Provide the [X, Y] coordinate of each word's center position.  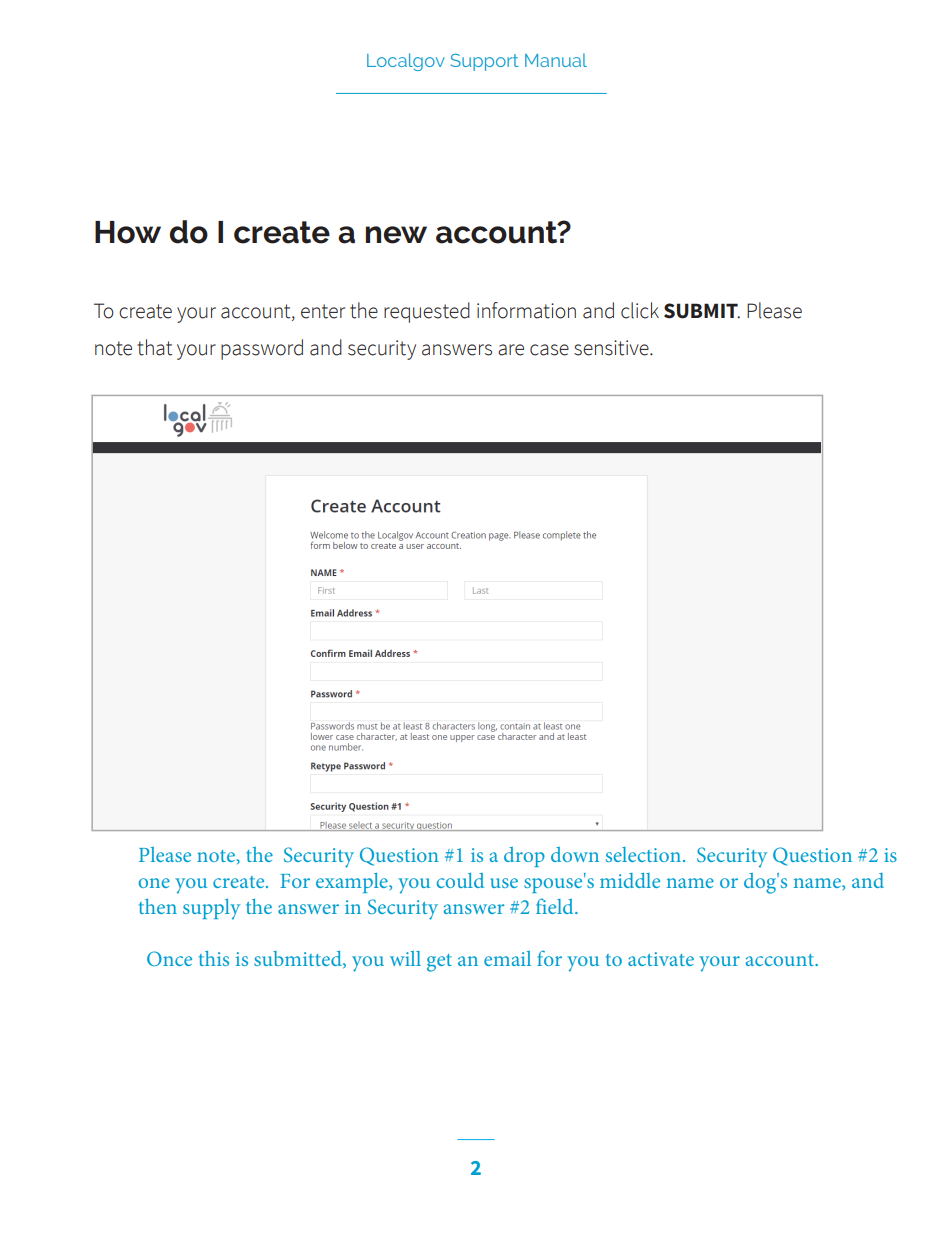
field [556, 906]
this [214, 958]
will [405, 958]
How [128, 232]
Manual [556, 60]
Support [484, 62]
